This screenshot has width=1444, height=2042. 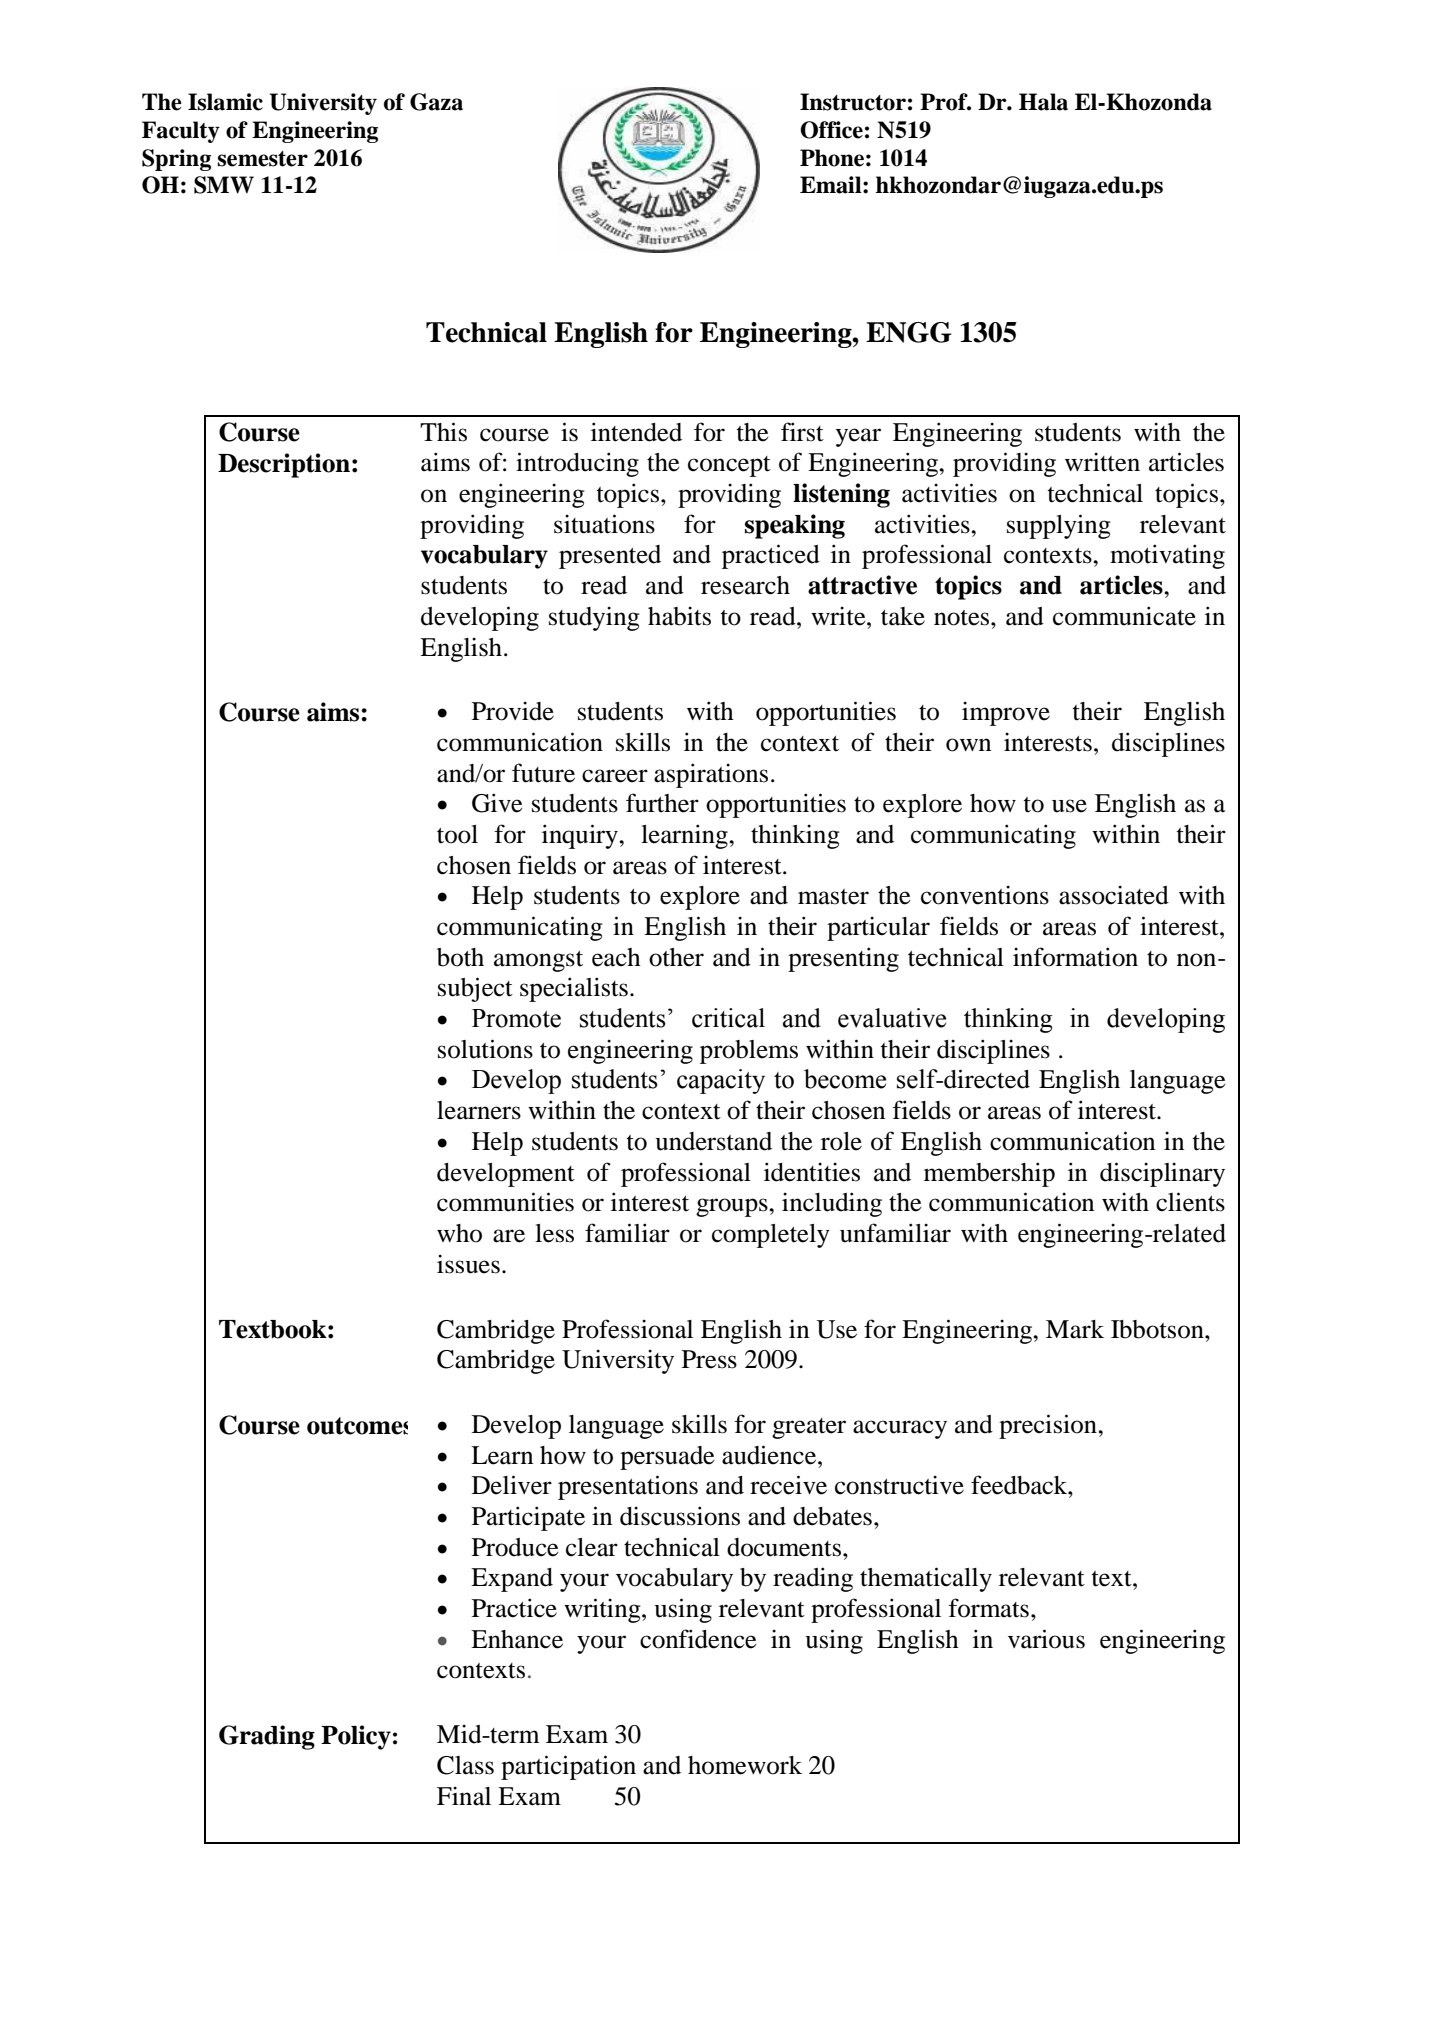 What do you see at coordinates (831, 130) in the screenshot?
I see `Office` at bounding box center [831, 130].
